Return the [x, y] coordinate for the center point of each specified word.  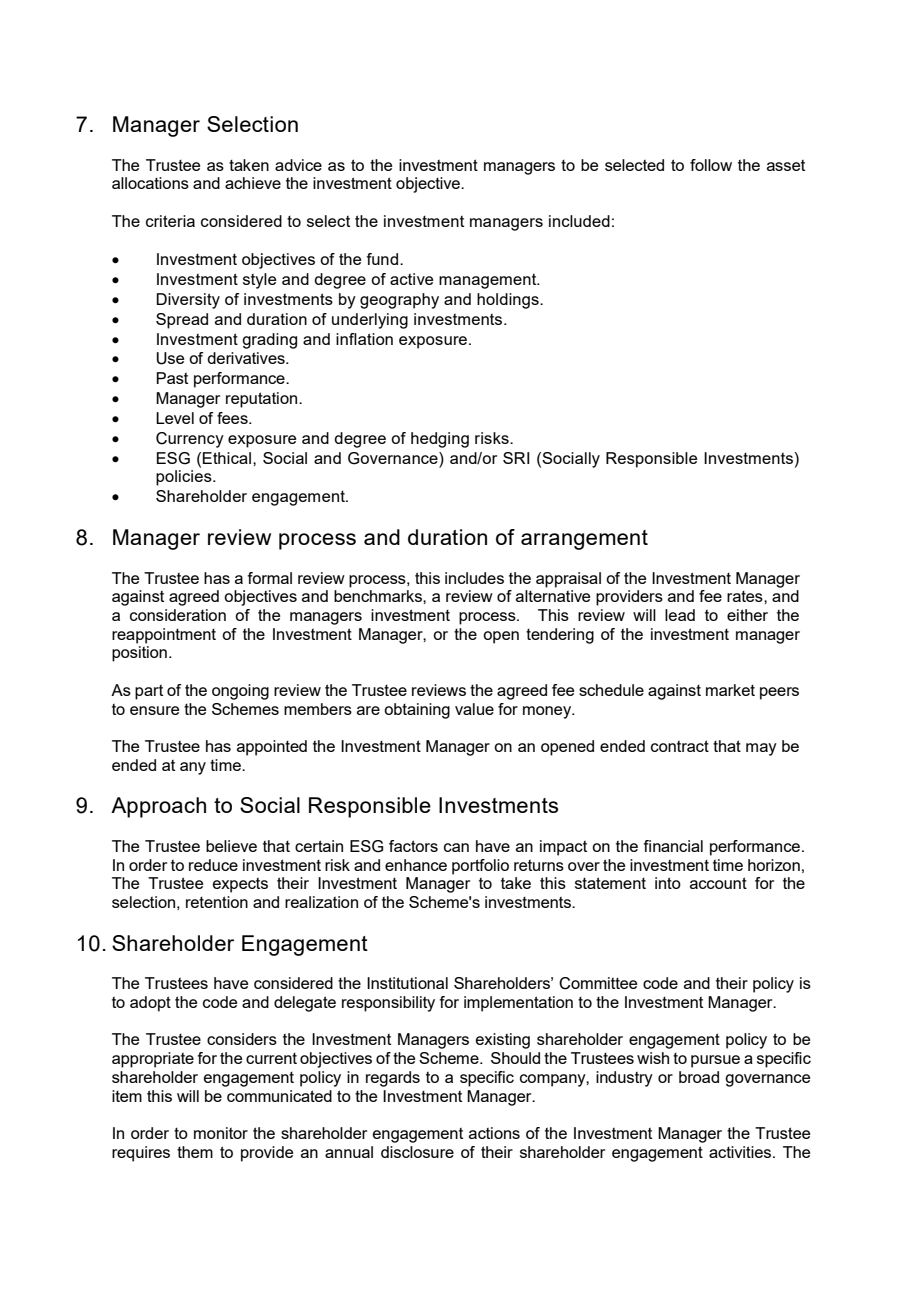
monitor [221, 1133]
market [730, 690]
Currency [190, 440]
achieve [253, 183]
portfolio [480, 867]
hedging [440, 440]
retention [217, 902]
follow [711, 165]
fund [382, 259]
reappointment [164, 636]
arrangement [584, 540]
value [474, 709]
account [718, 883]
